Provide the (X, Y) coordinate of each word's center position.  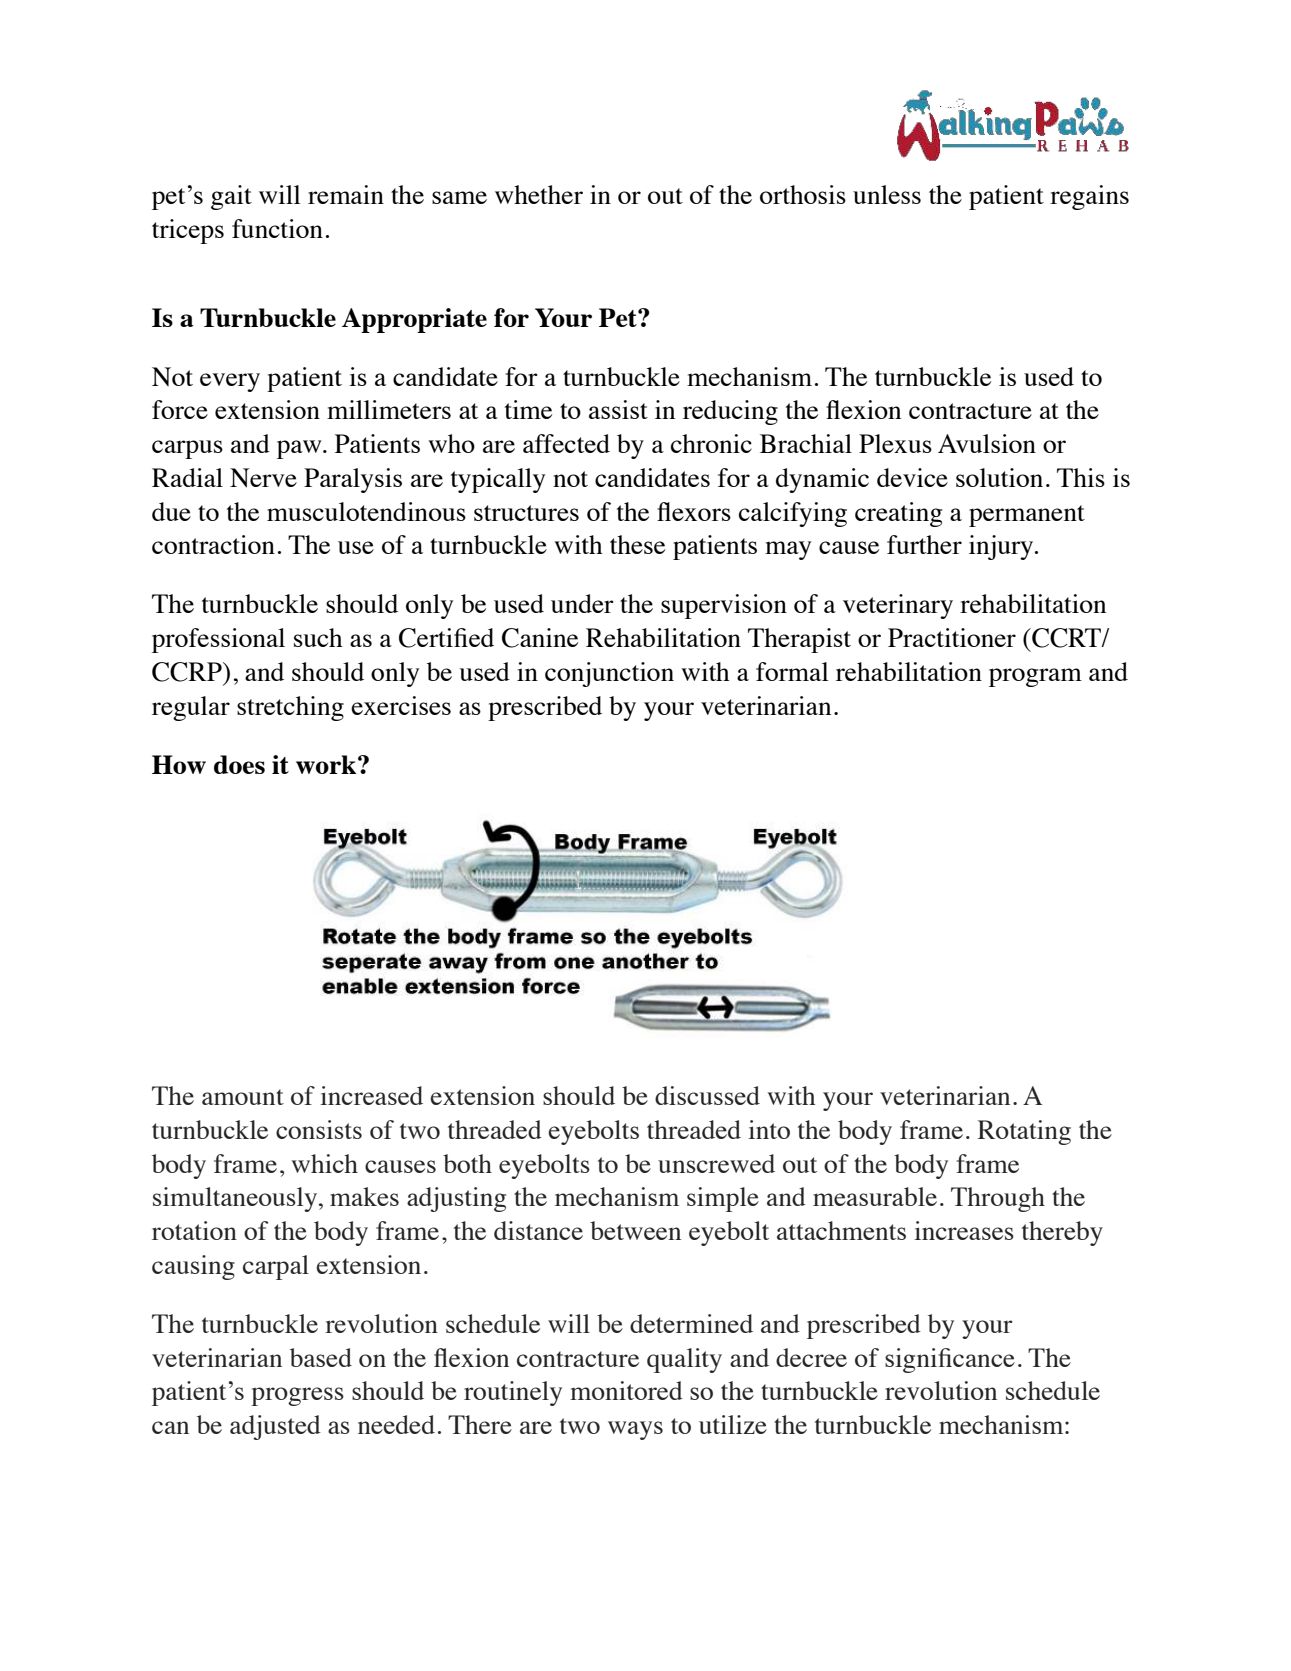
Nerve (263, 478)
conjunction (609, 674)
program (1035, 677)
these (637, 544)
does (239, 764)
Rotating (1024, 1132)
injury (1002, 547)
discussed (707, 1095)
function (277, 228)
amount (243, 1097)
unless (887, 194)
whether (539, 194)
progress (297, 1396)
